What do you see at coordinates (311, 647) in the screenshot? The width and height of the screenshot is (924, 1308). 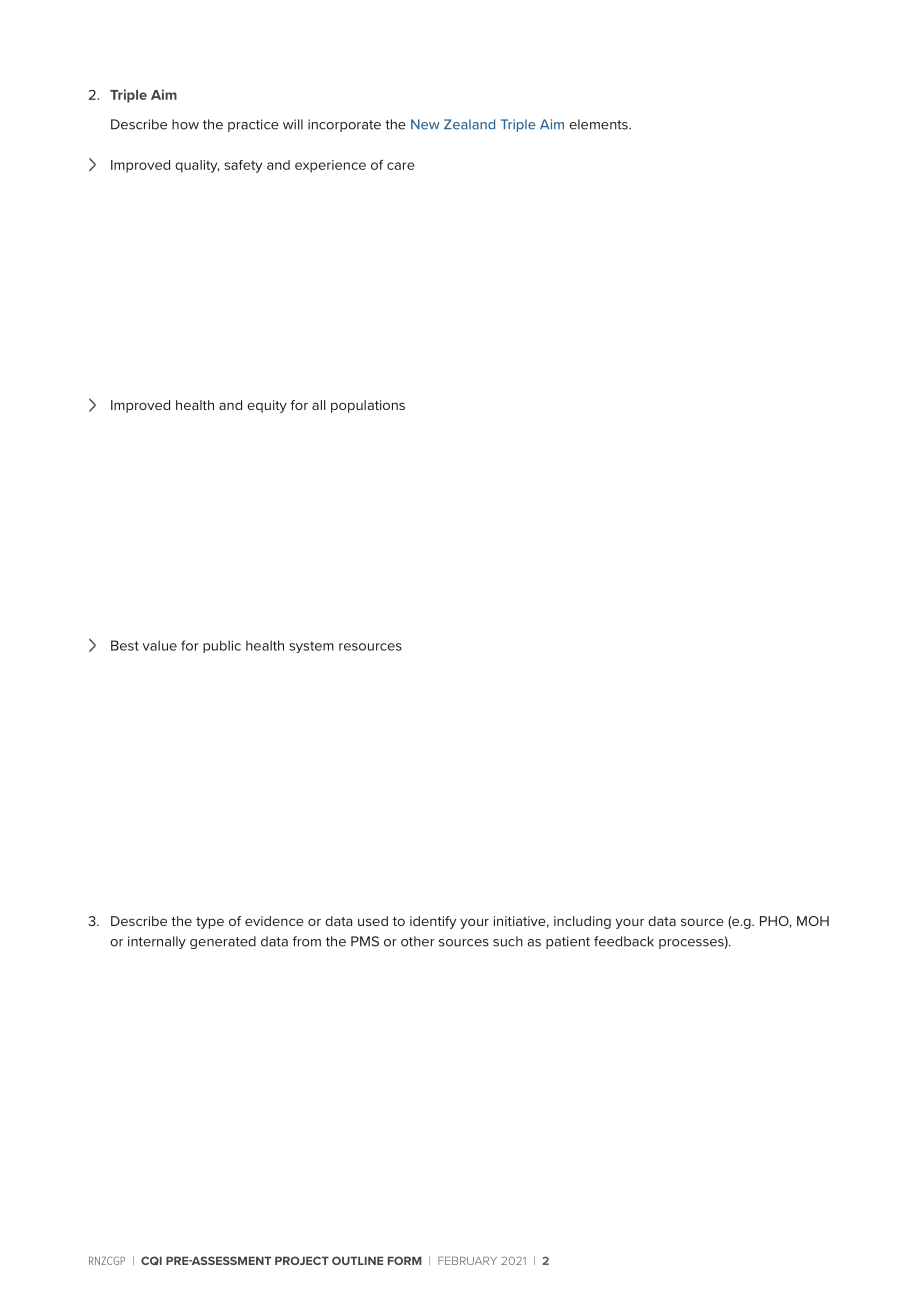 I see `system` at bounding box center [311, 647].
